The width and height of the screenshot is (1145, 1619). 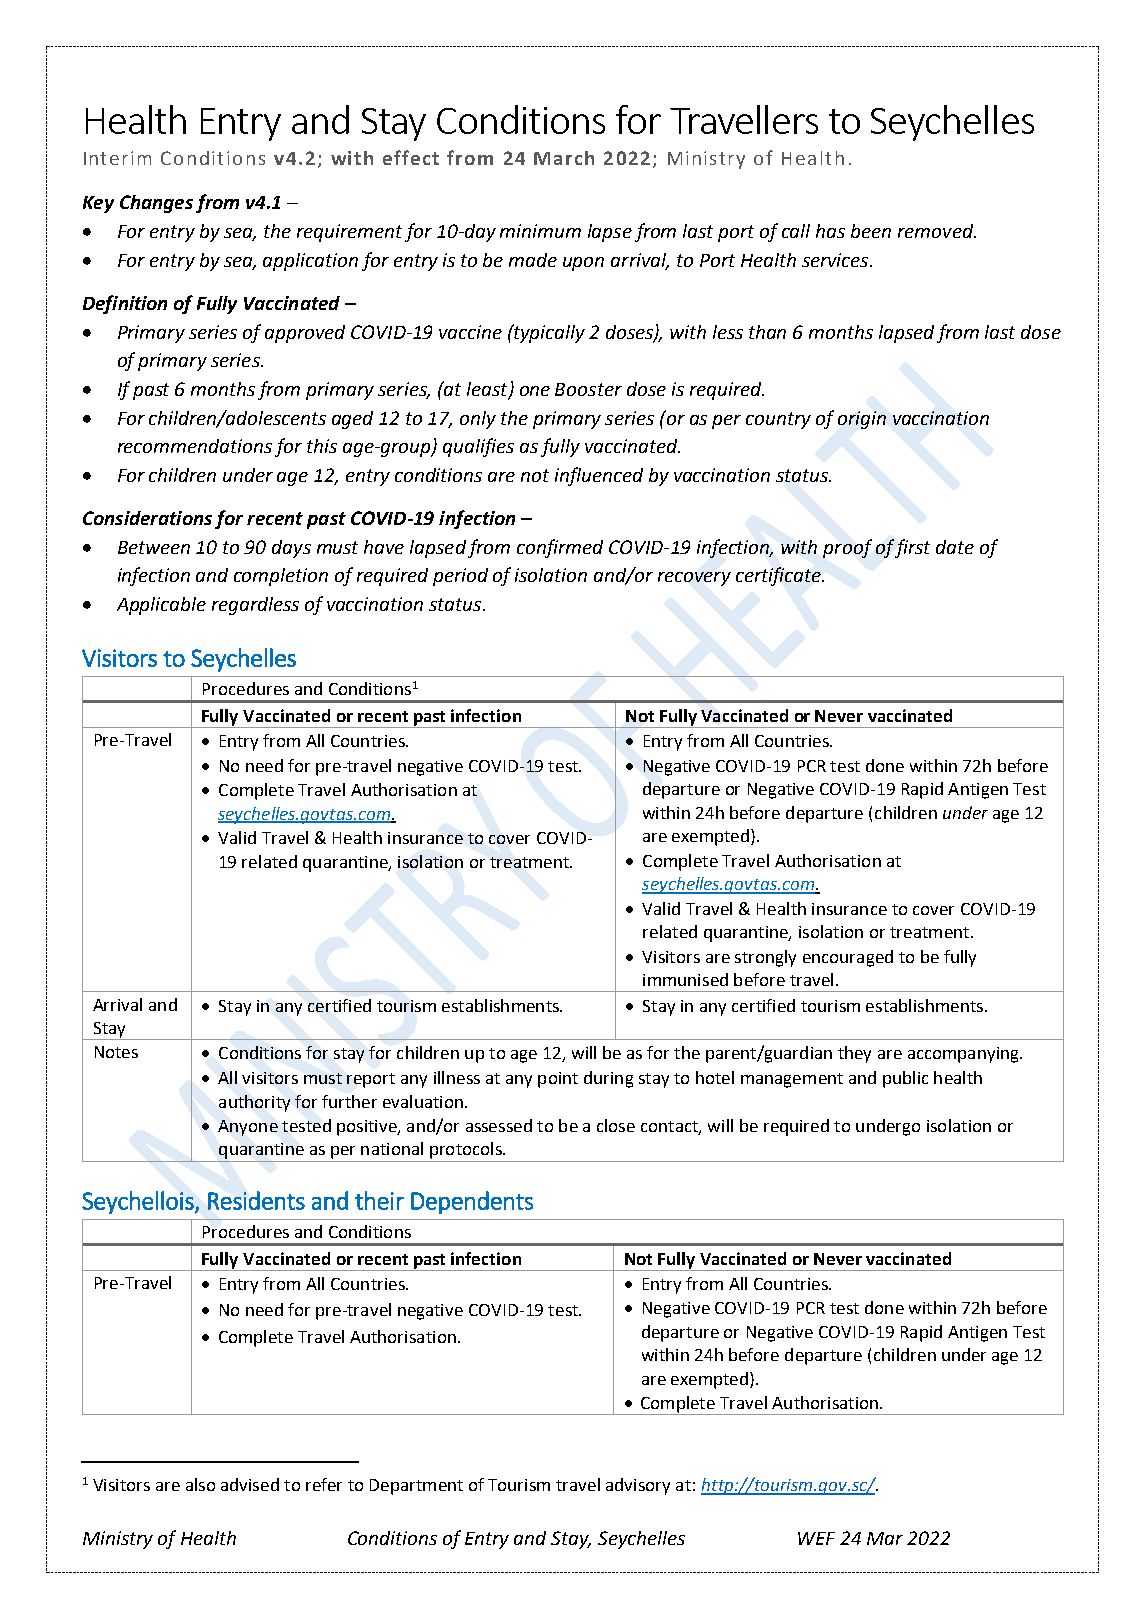 I want to click on WEF, so click(x=816, y=1538).
